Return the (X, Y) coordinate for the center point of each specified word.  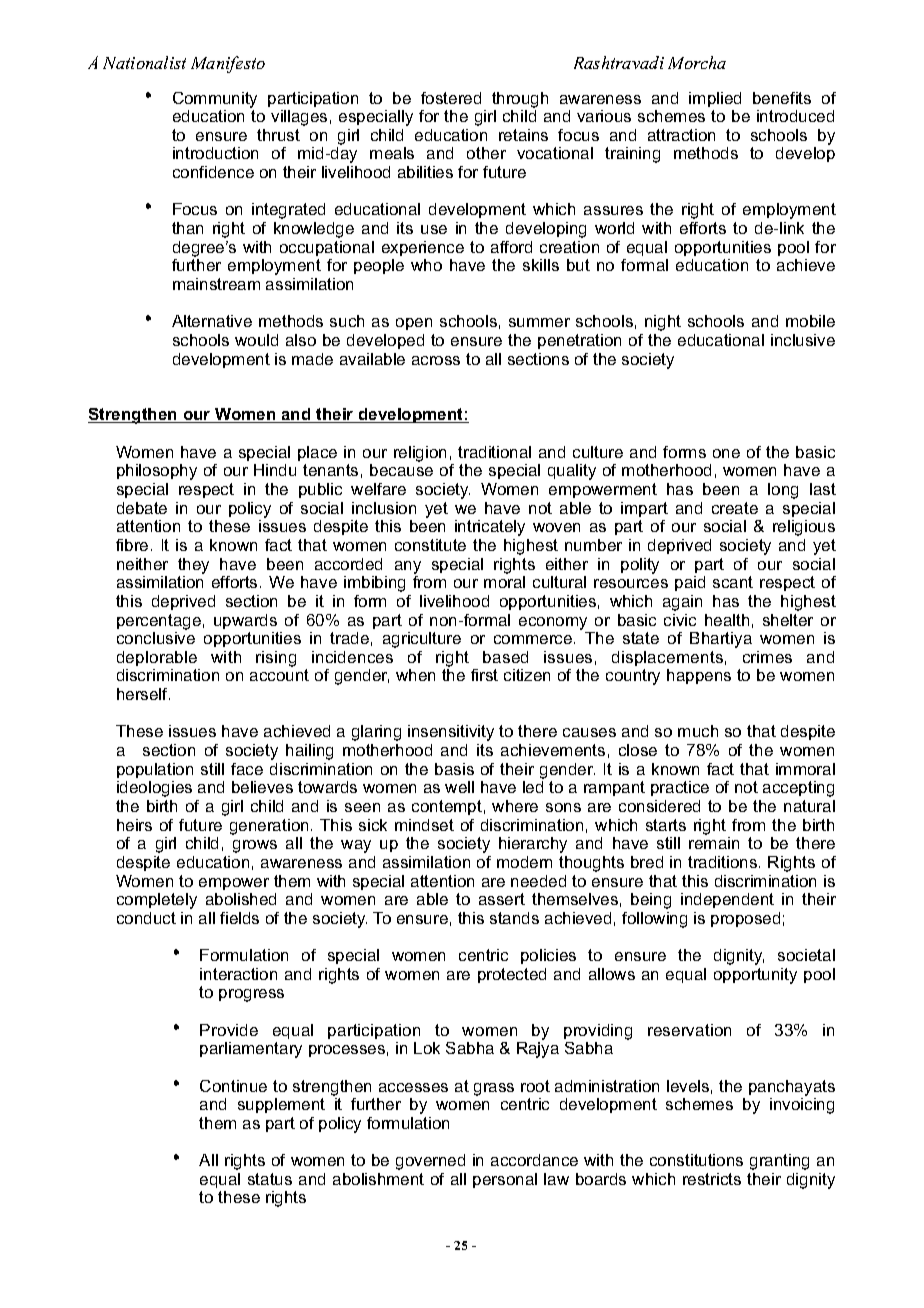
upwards (245, 621)
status (270, 1179)
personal (505, 1180)
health (727, 620)
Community (215, 100)
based (505, 657)
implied (715, 99)
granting (779, 1162)
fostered (451, 98)
